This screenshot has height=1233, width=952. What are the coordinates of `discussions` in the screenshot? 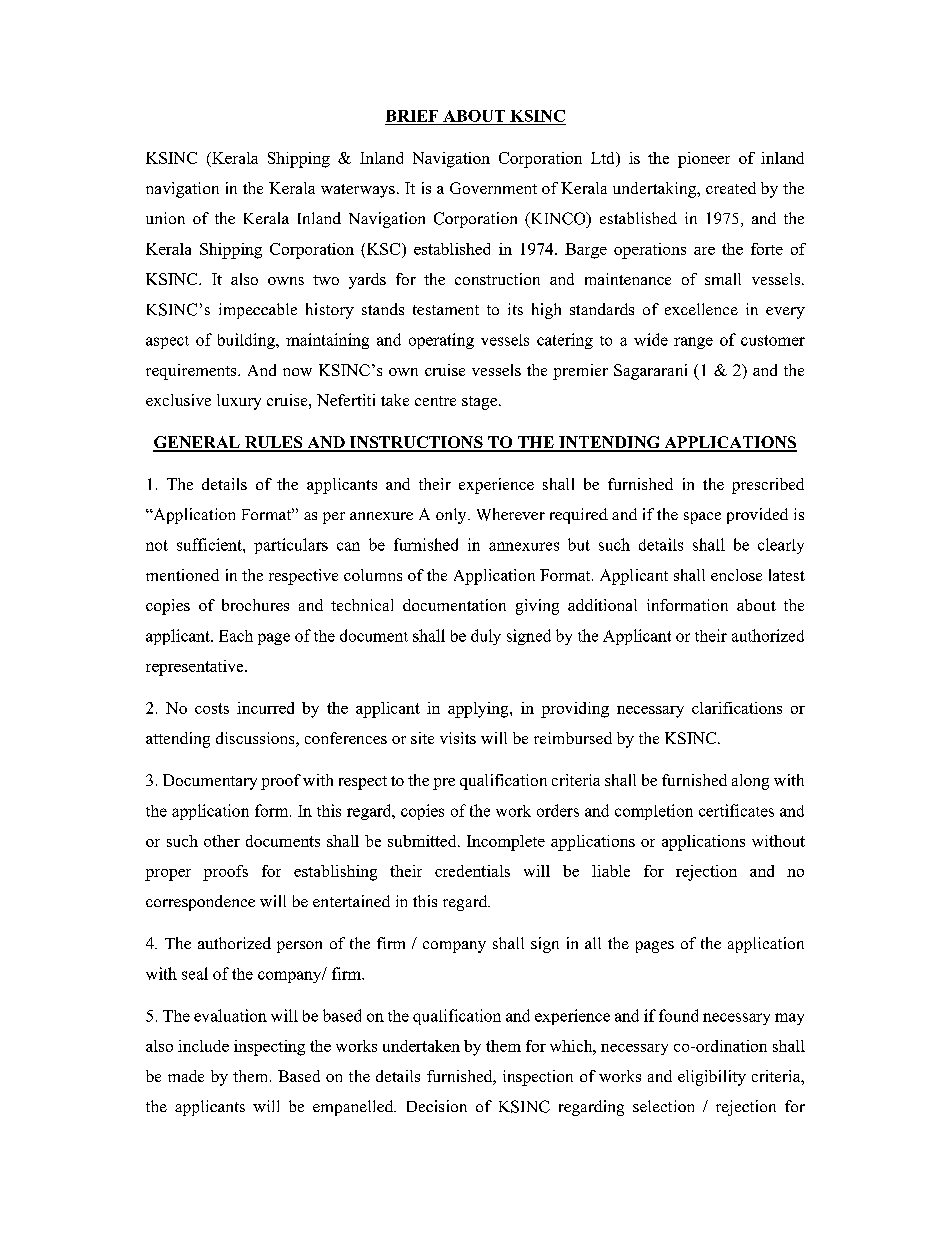 It's located at (256, 739).
